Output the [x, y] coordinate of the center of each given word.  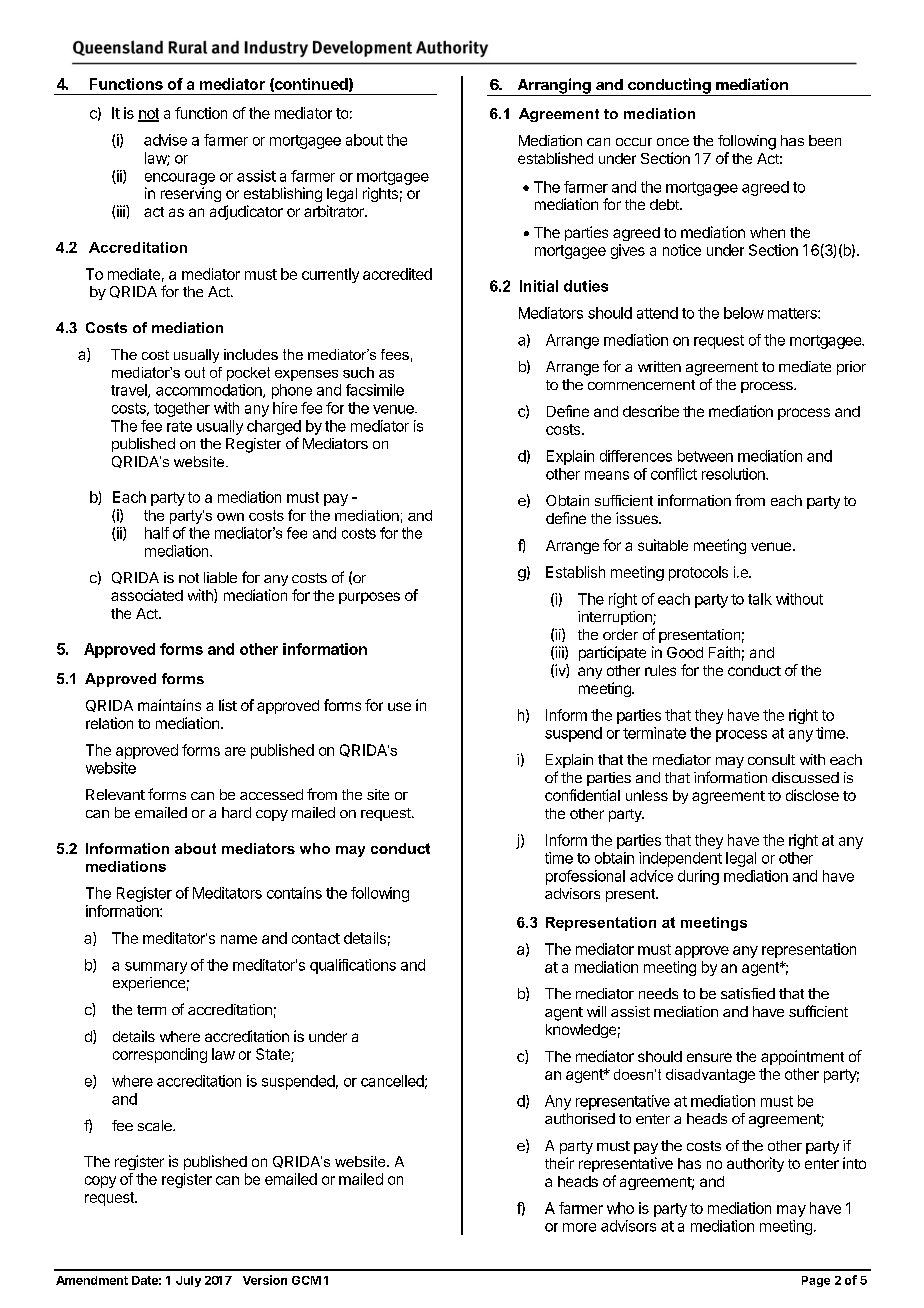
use [399, 706]
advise [165, 140]
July [188, 1281]
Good [685, 652]
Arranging [554, 87]
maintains [169, 705]
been [825, 140]
